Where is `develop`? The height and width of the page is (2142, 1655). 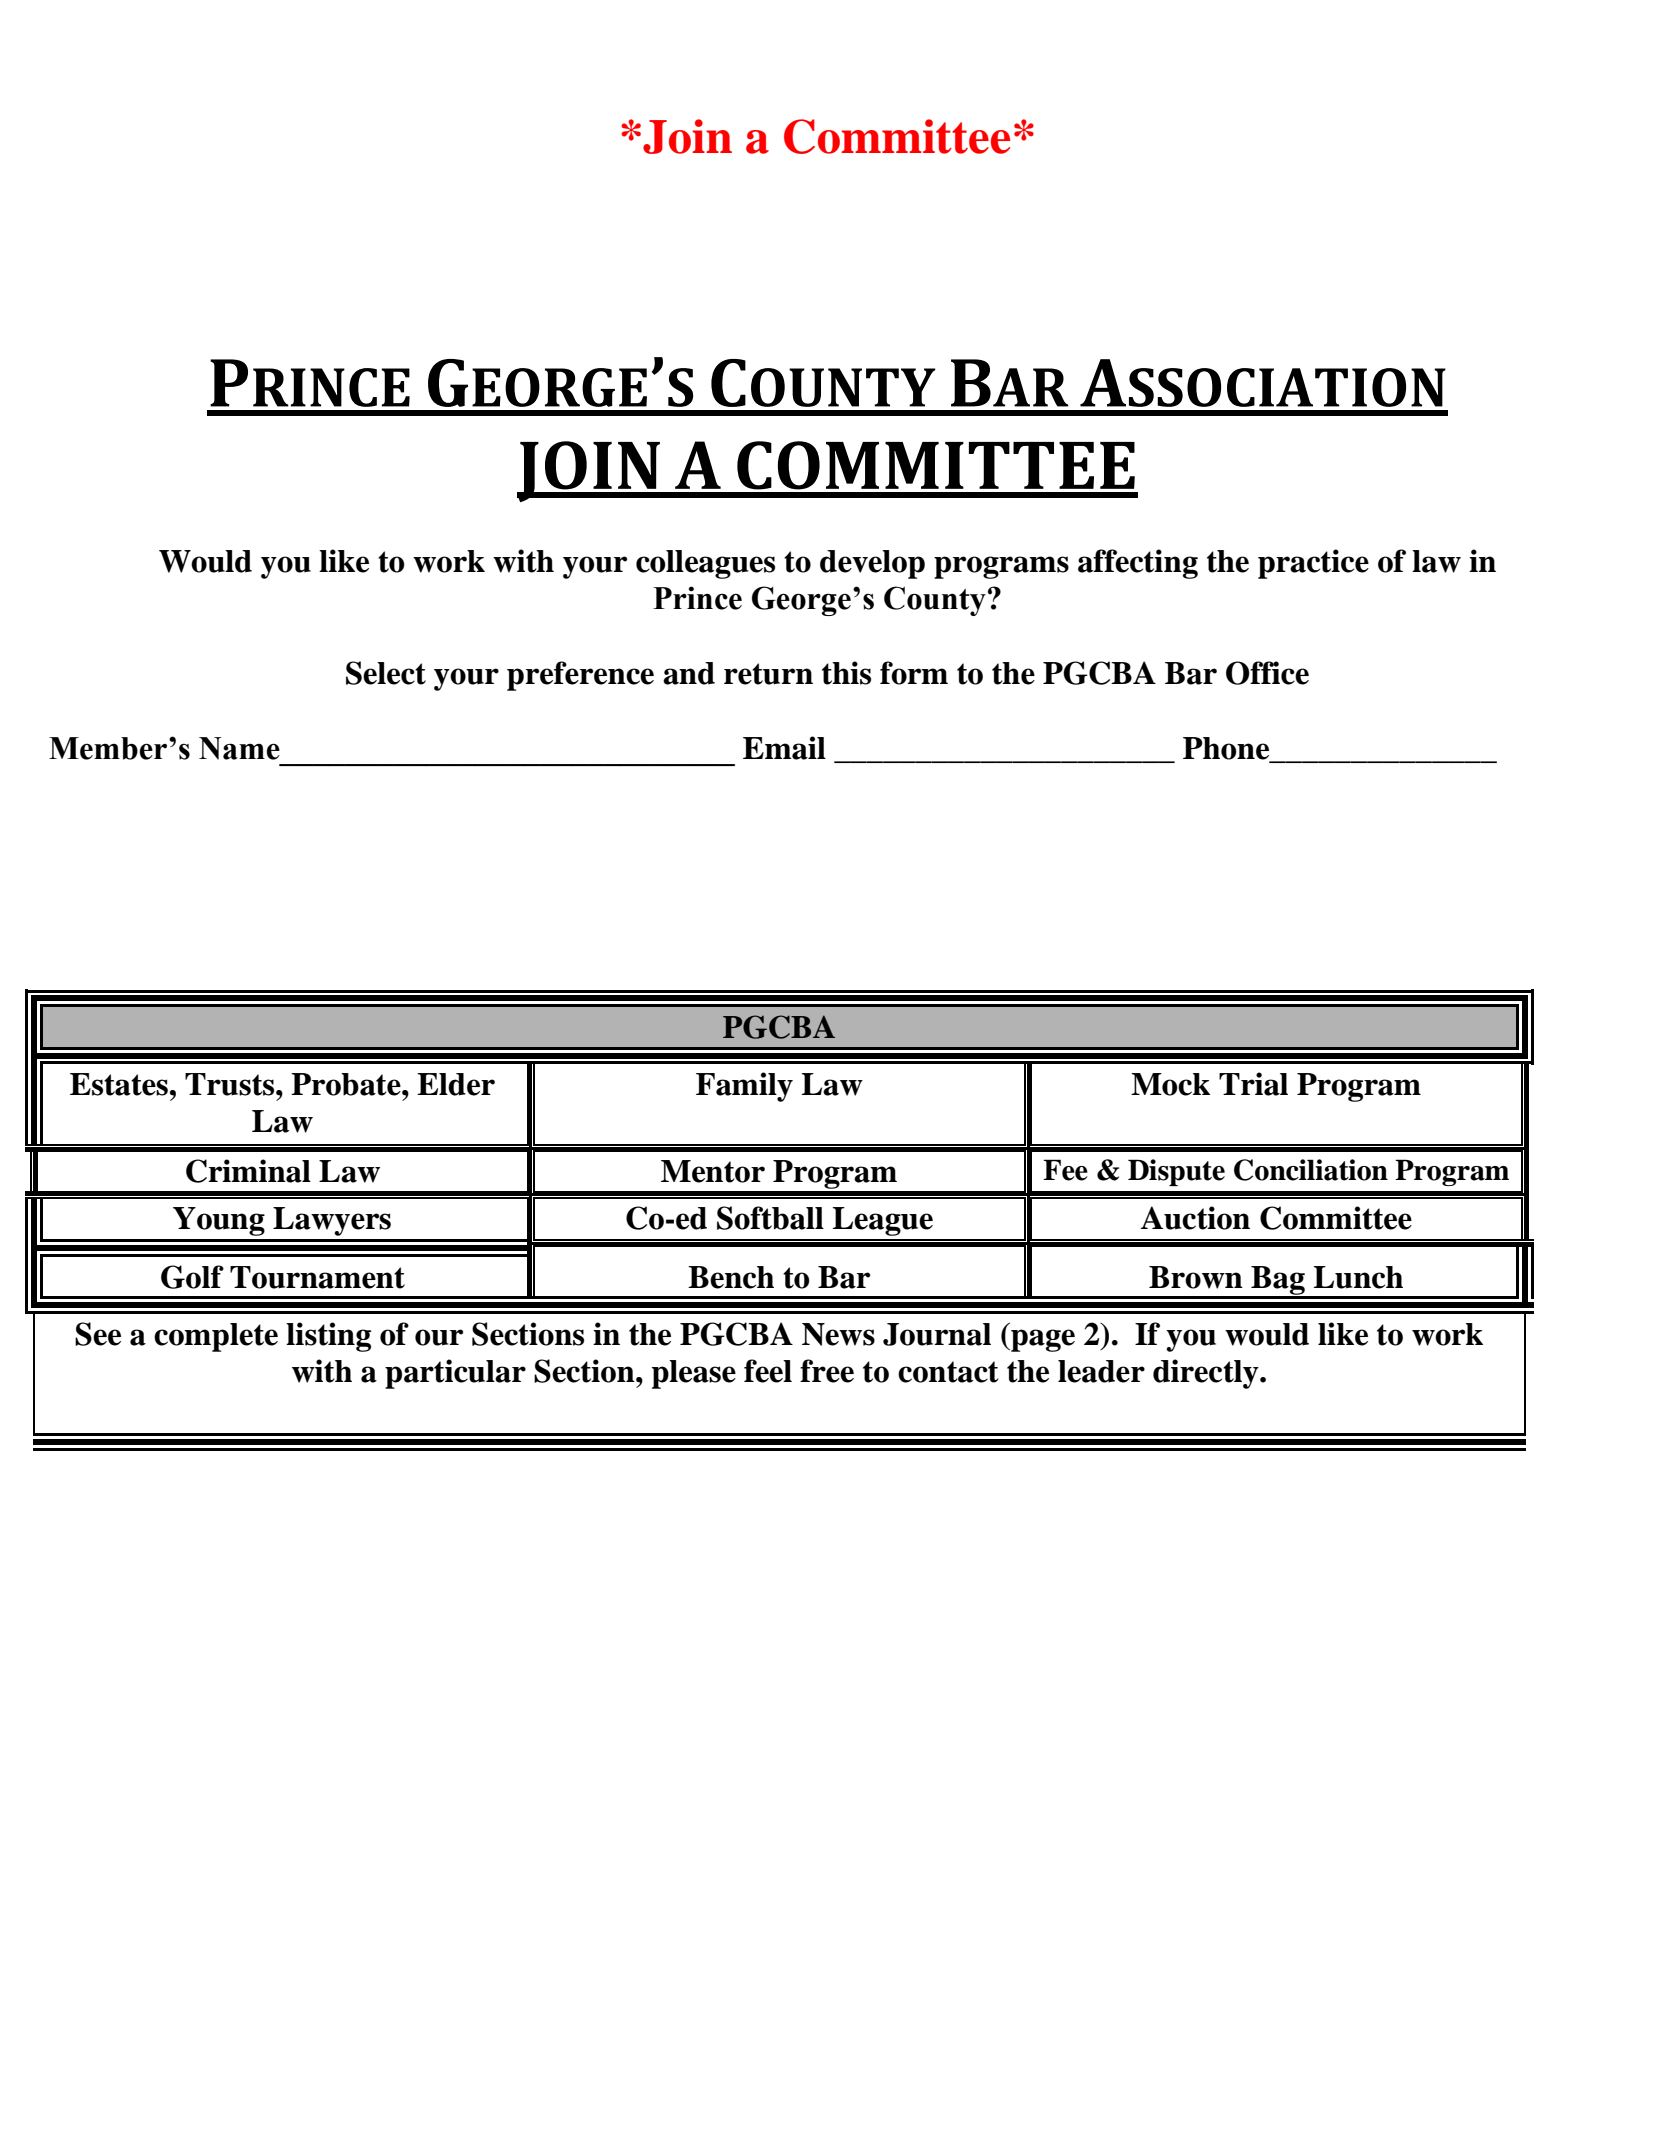 develop is located at coordinates (872, 564).
